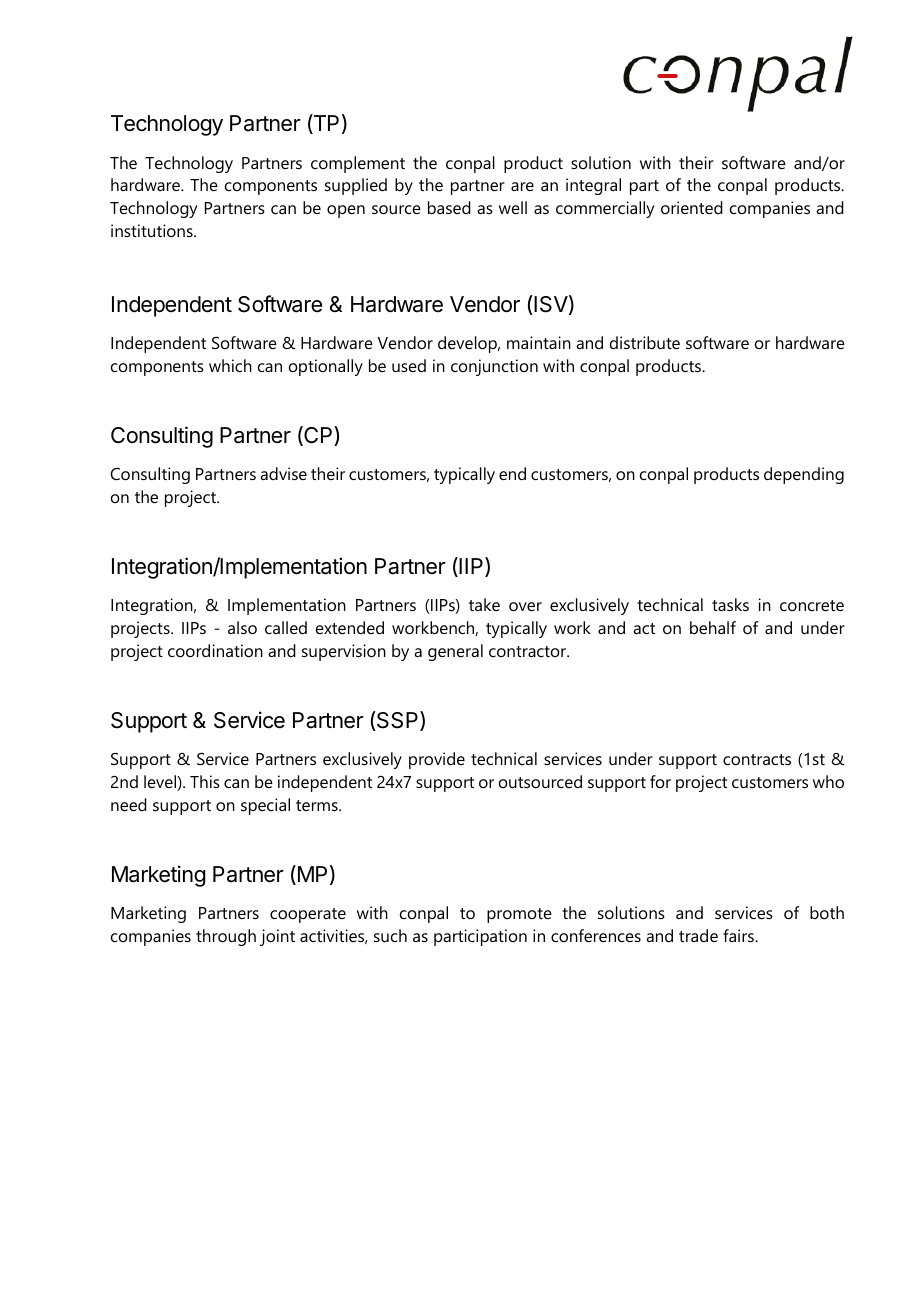 Image resolution: width=924 pixels, height=1308 pixels. Describe the element at coordinates (455, 652) in the document. I see `general` at that location.
